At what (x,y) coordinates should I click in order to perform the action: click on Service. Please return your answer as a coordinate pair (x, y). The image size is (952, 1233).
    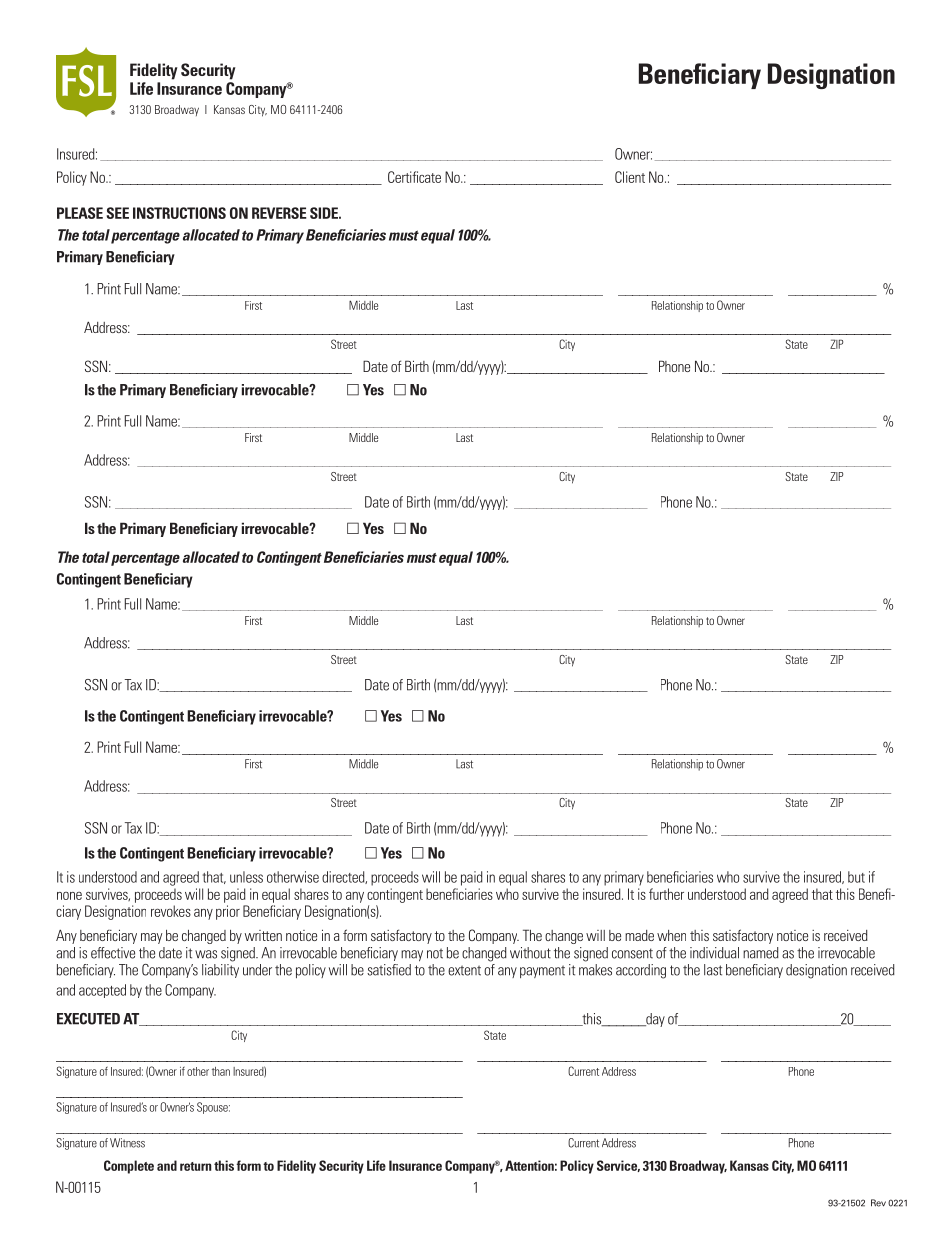
    Looking at the image, I should click on (618, 1166).
